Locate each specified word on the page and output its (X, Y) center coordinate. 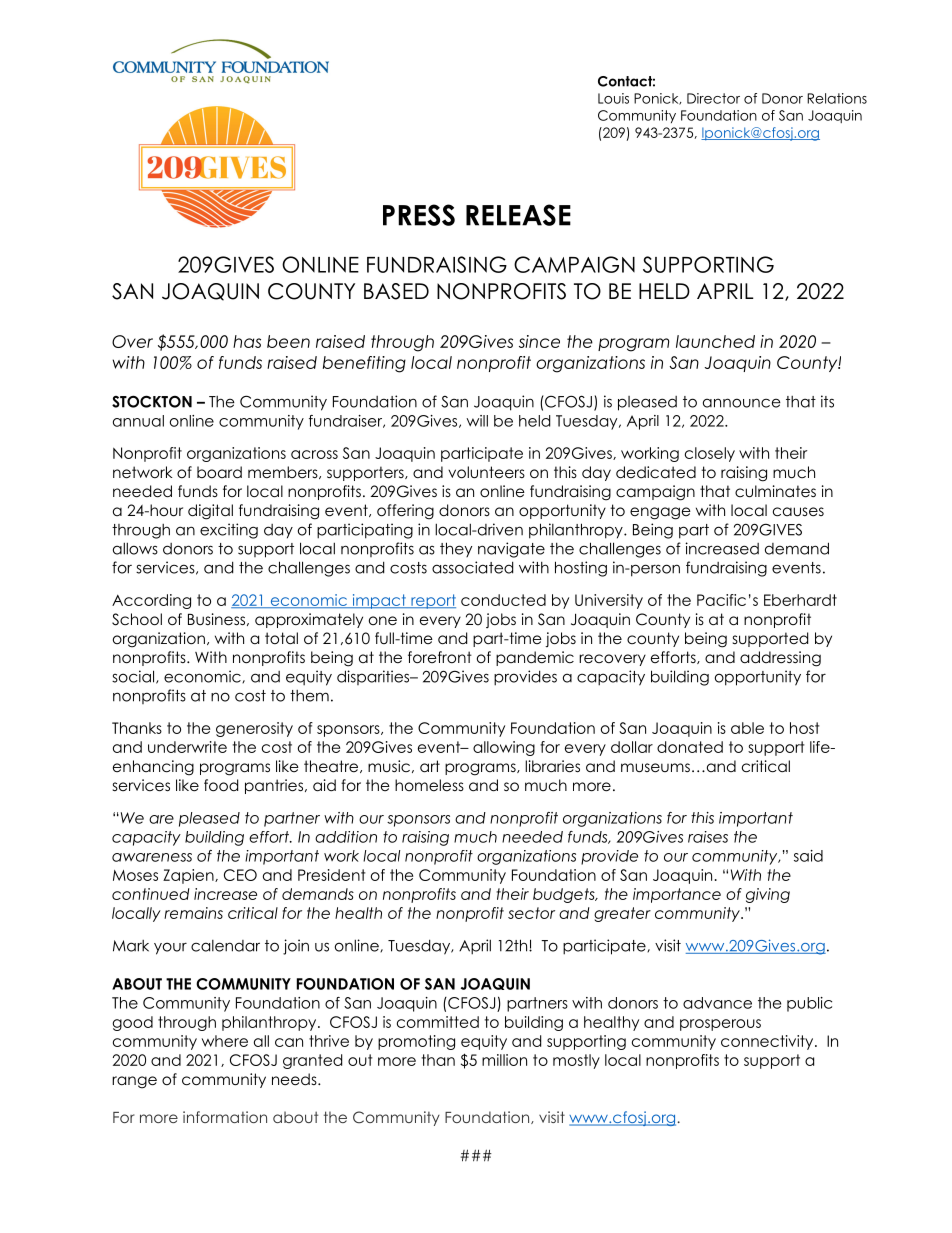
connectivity (768, 1042)
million (504, 1060)
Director (713, 98)
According (151, 601)
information (225, 1117)
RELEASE (518, 215)
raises (708, 837)
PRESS (419, 215)
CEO (240, 875)
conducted (503, 600)
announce (742, 403)
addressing (780, 659)
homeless (429, 785)
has (247, 341)
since (539, 341)
